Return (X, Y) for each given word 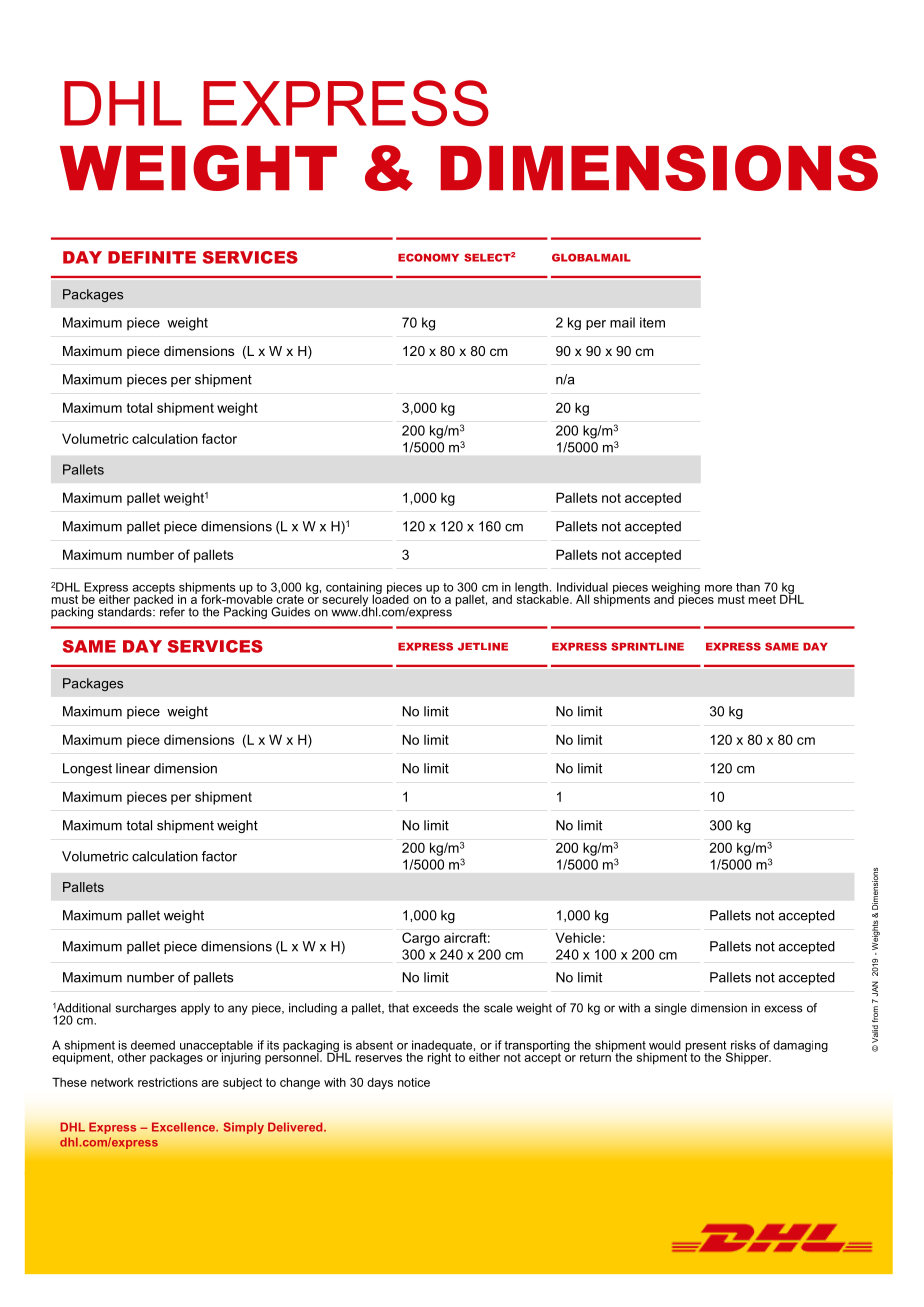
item (652, 322)
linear (133, 768)
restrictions (168, 1082)
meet (762, 599)
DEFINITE (152, 257)
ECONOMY (428, 257)
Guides (290, 612)
